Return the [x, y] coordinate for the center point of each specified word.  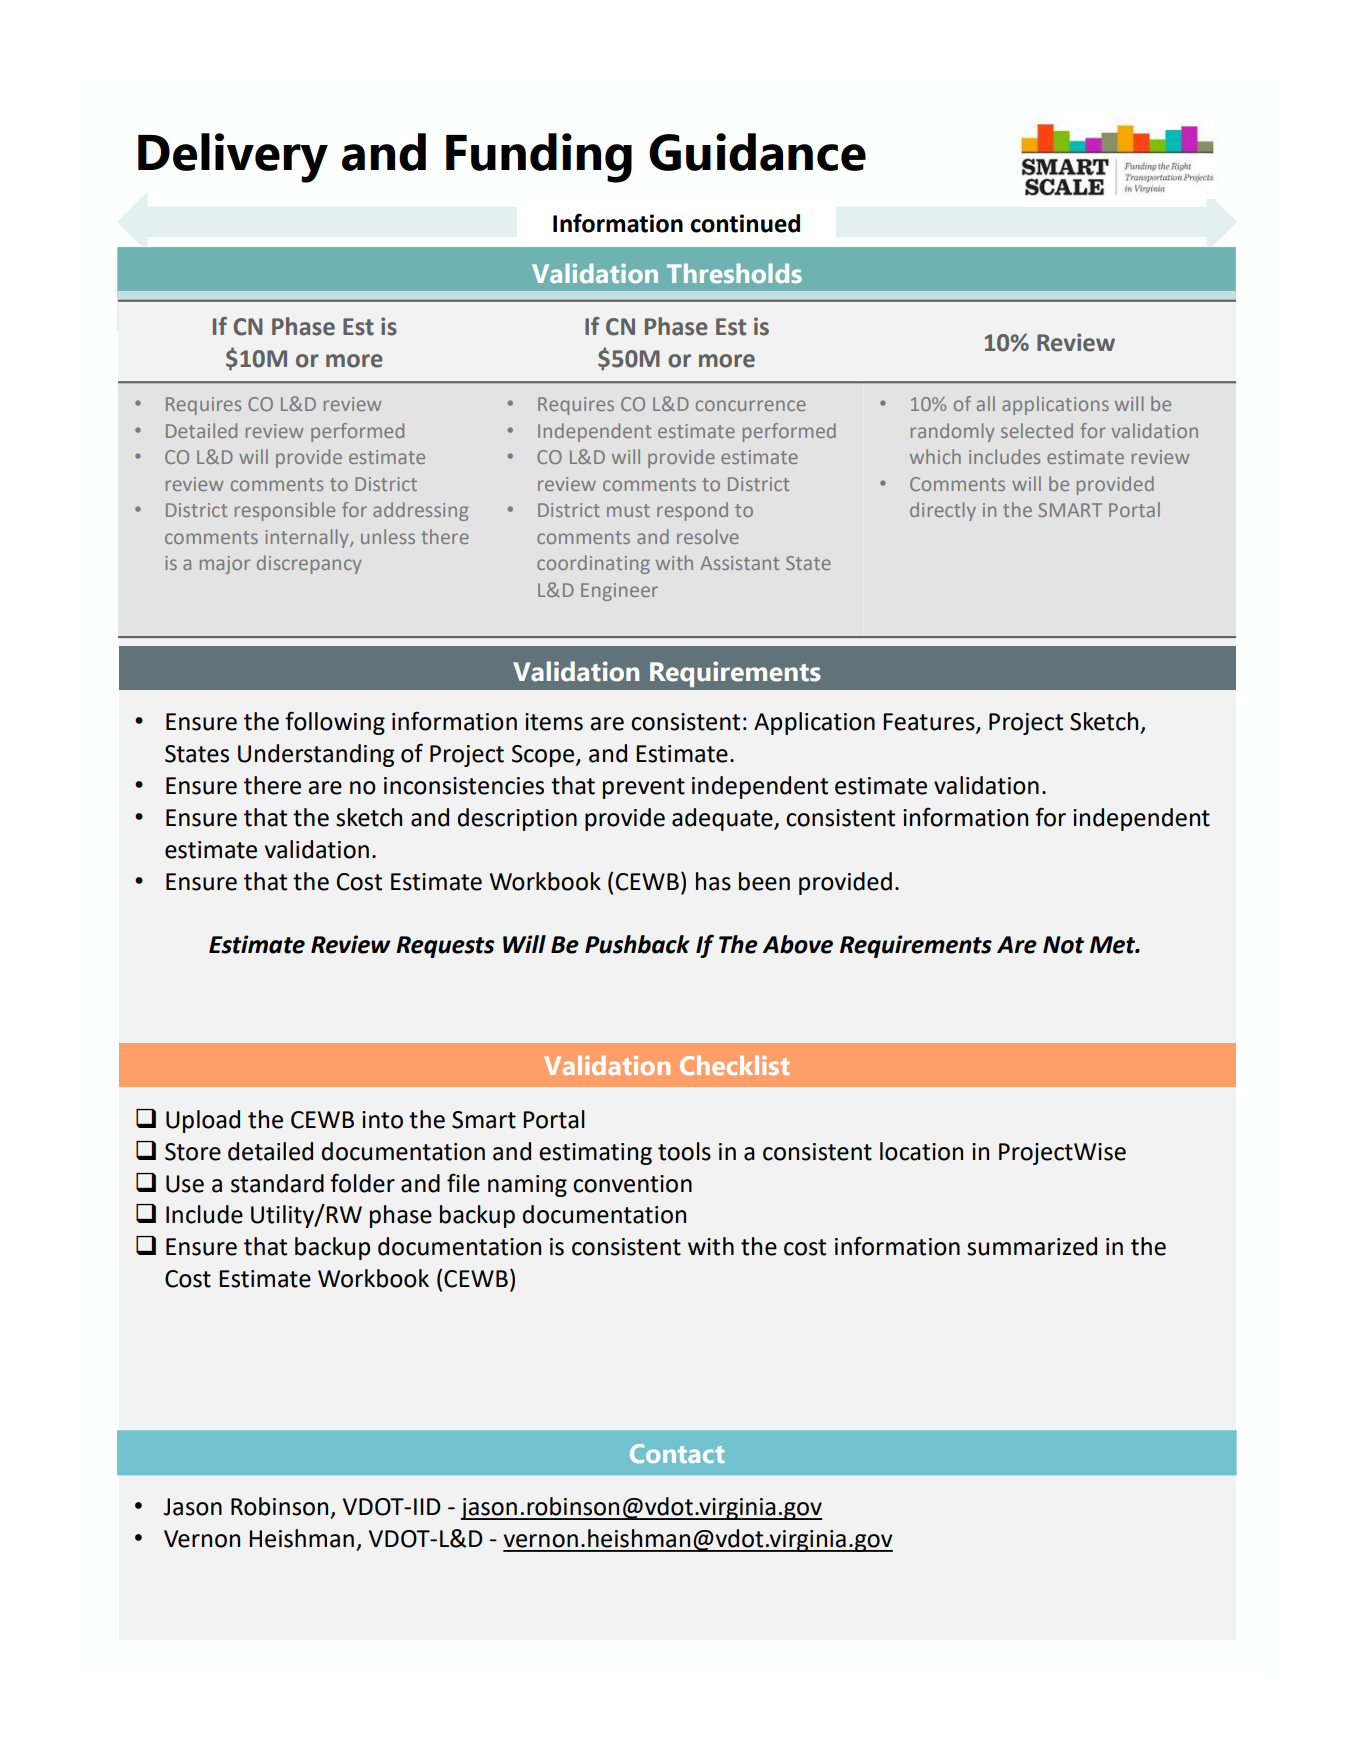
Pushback [637, 944]
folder [362, 1183]
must [628, 510]
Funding [539, 158]
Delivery [233, 158]
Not [1063, 945]
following [335, 723]
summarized [1032, 1246]
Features [930, 723]
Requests [445, 947]
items [554, 722]
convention [632, 1184]
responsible [285, 511]
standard [277, 1183]
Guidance [757, 152]
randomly [953, 432]
